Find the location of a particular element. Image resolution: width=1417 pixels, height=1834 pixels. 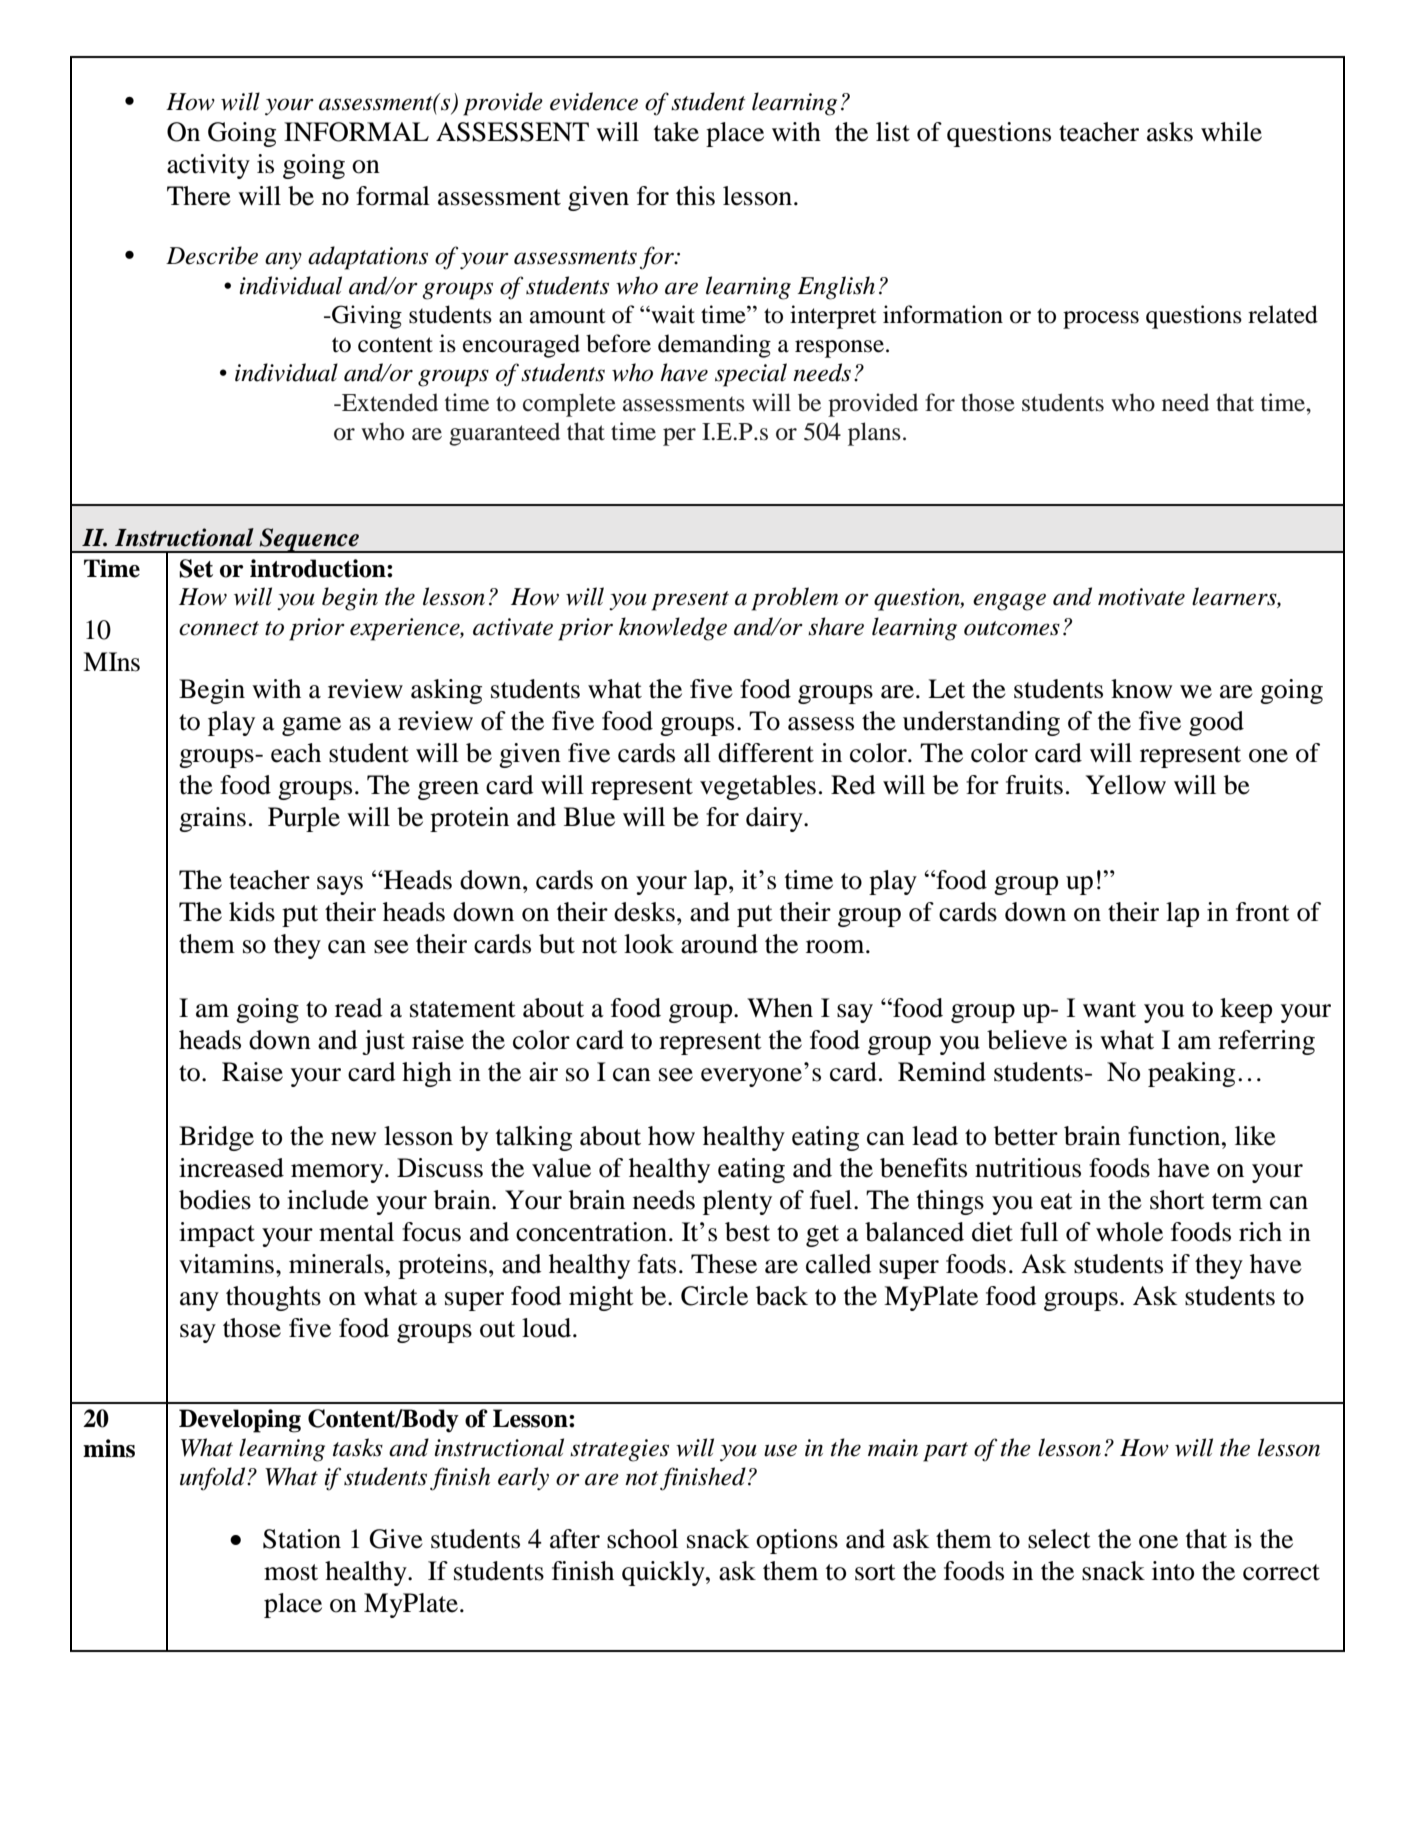

activity is located at coordinates (208, 166).
